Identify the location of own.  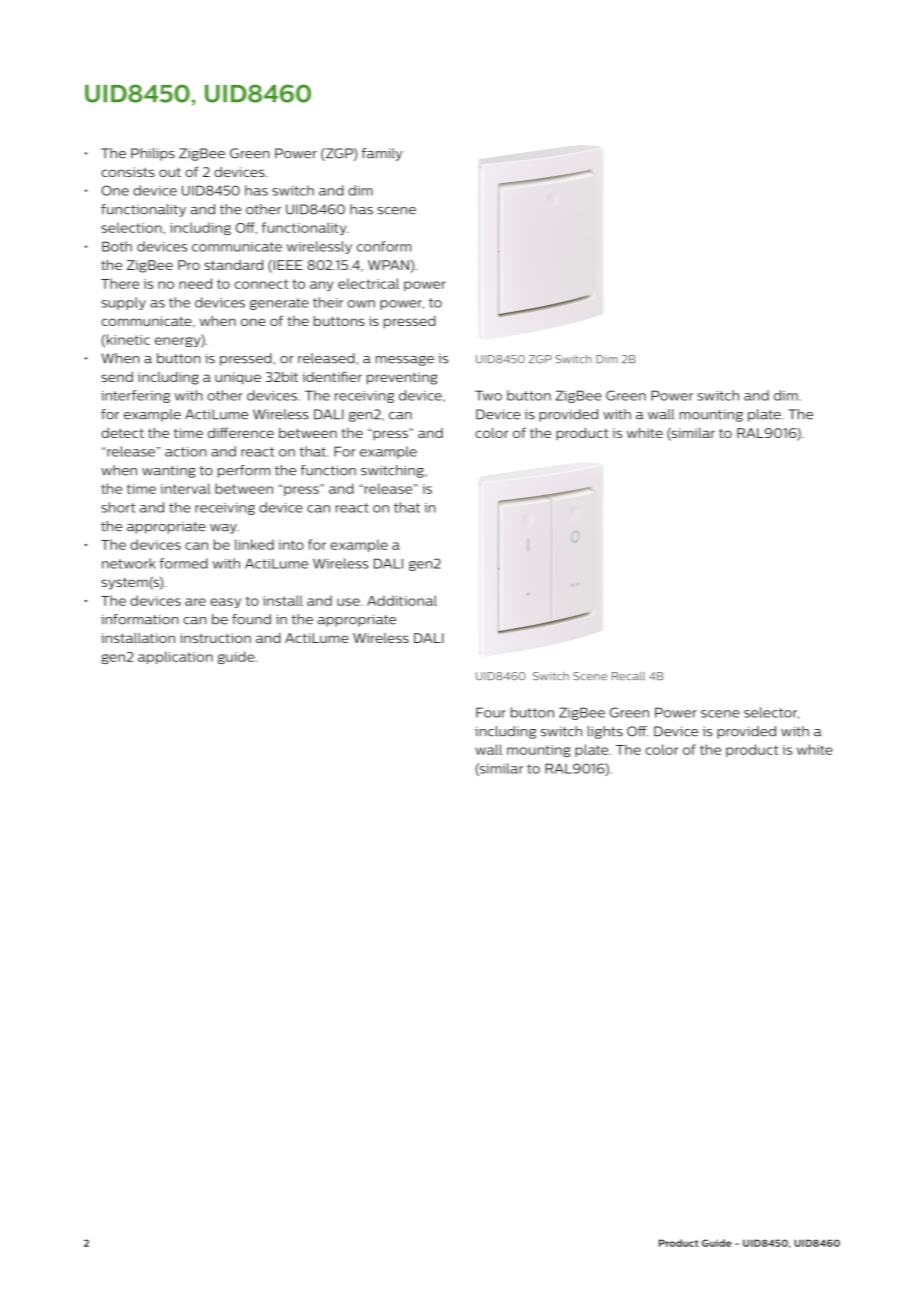
(361, 304).
